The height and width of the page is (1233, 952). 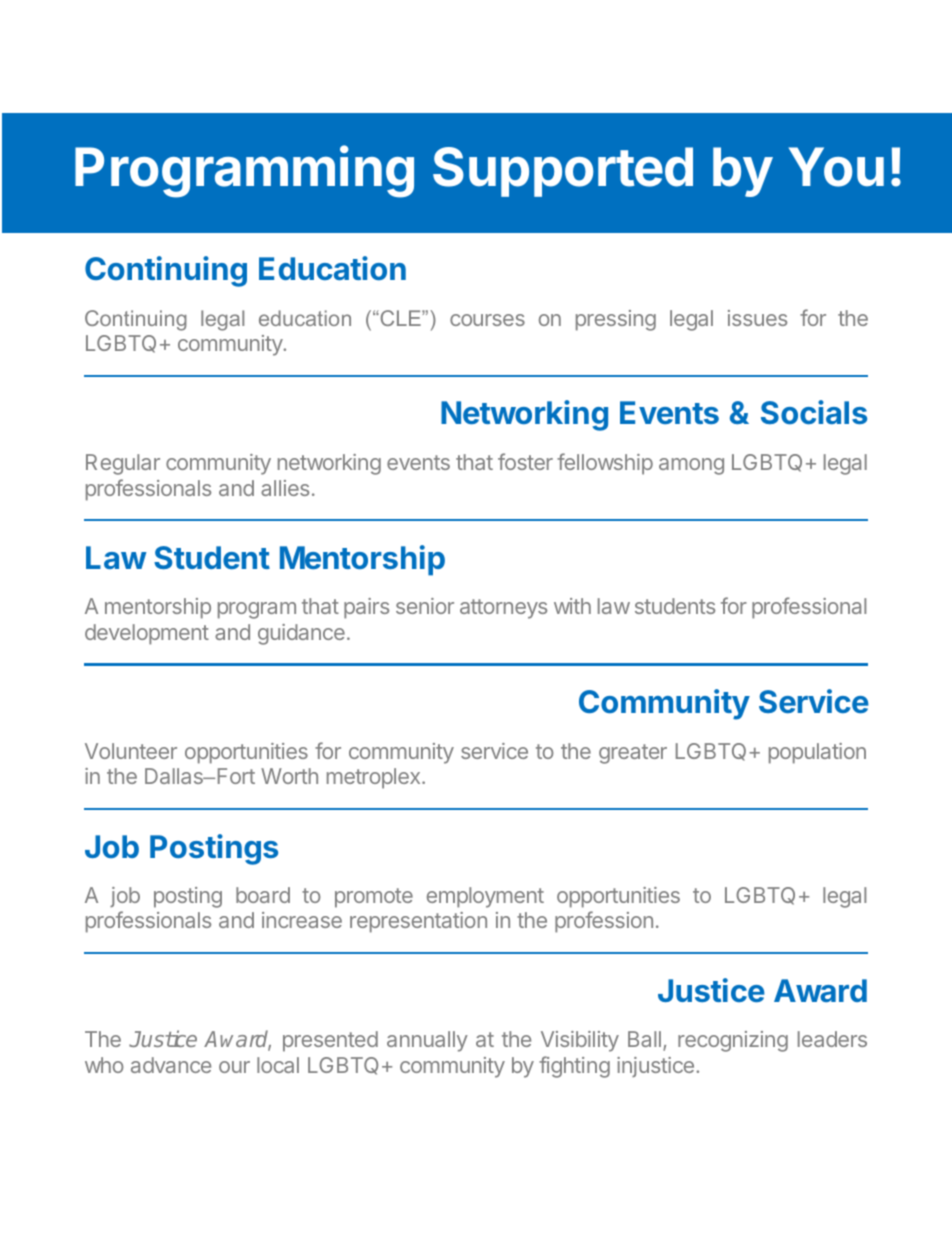 I want to click on annually, so click(x=427, y=1041).
